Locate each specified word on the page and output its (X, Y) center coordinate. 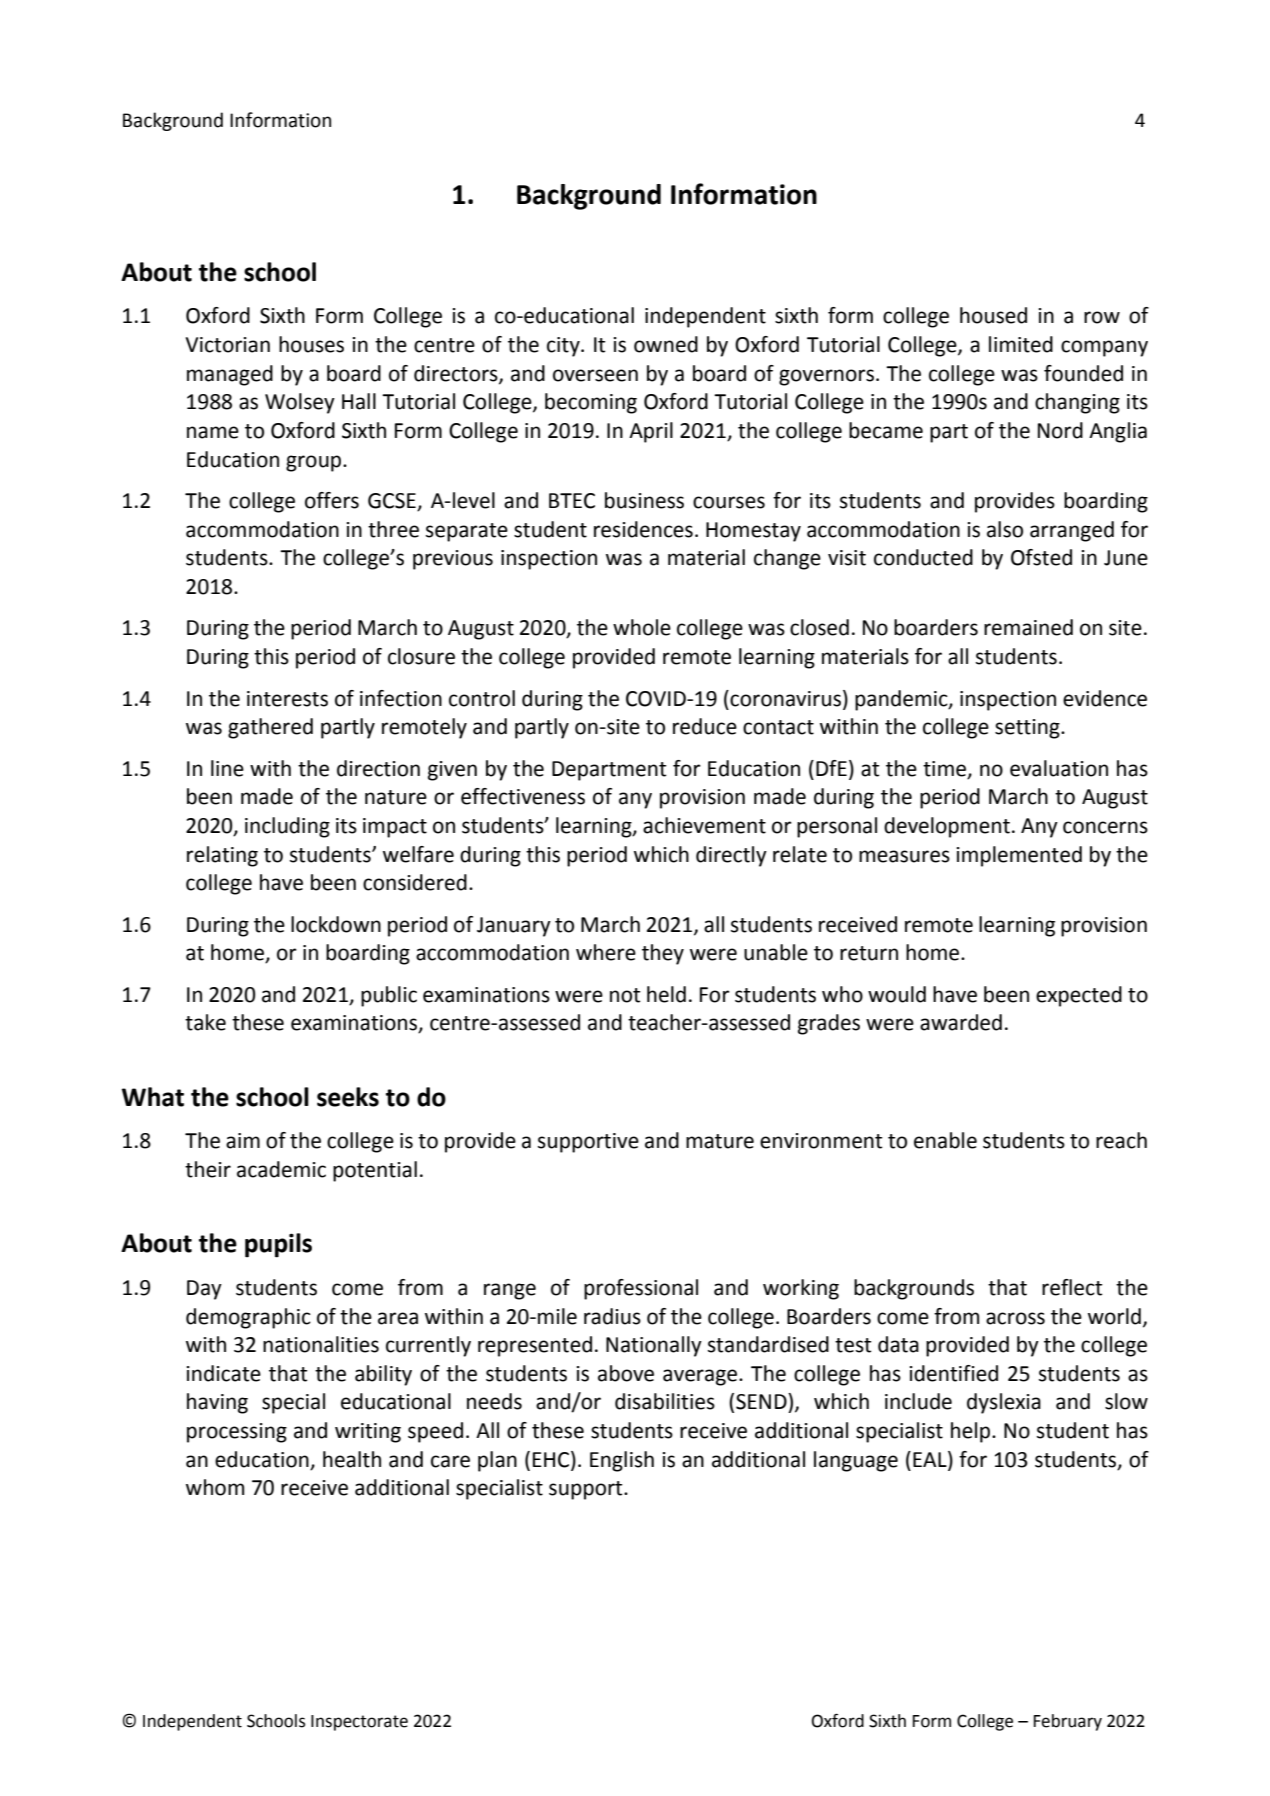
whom (215, 1487)
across (1015, 1318)
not (625, 995)
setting (1028, 729)
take (205, 1022)
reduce (705, 726)
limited (1021, 344)
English (622, 1461)
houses (311, 344)
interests (287, 699)
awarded (961, 1022)
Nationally (654, 1346)
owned (666, 344)
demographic (248, 1318)
